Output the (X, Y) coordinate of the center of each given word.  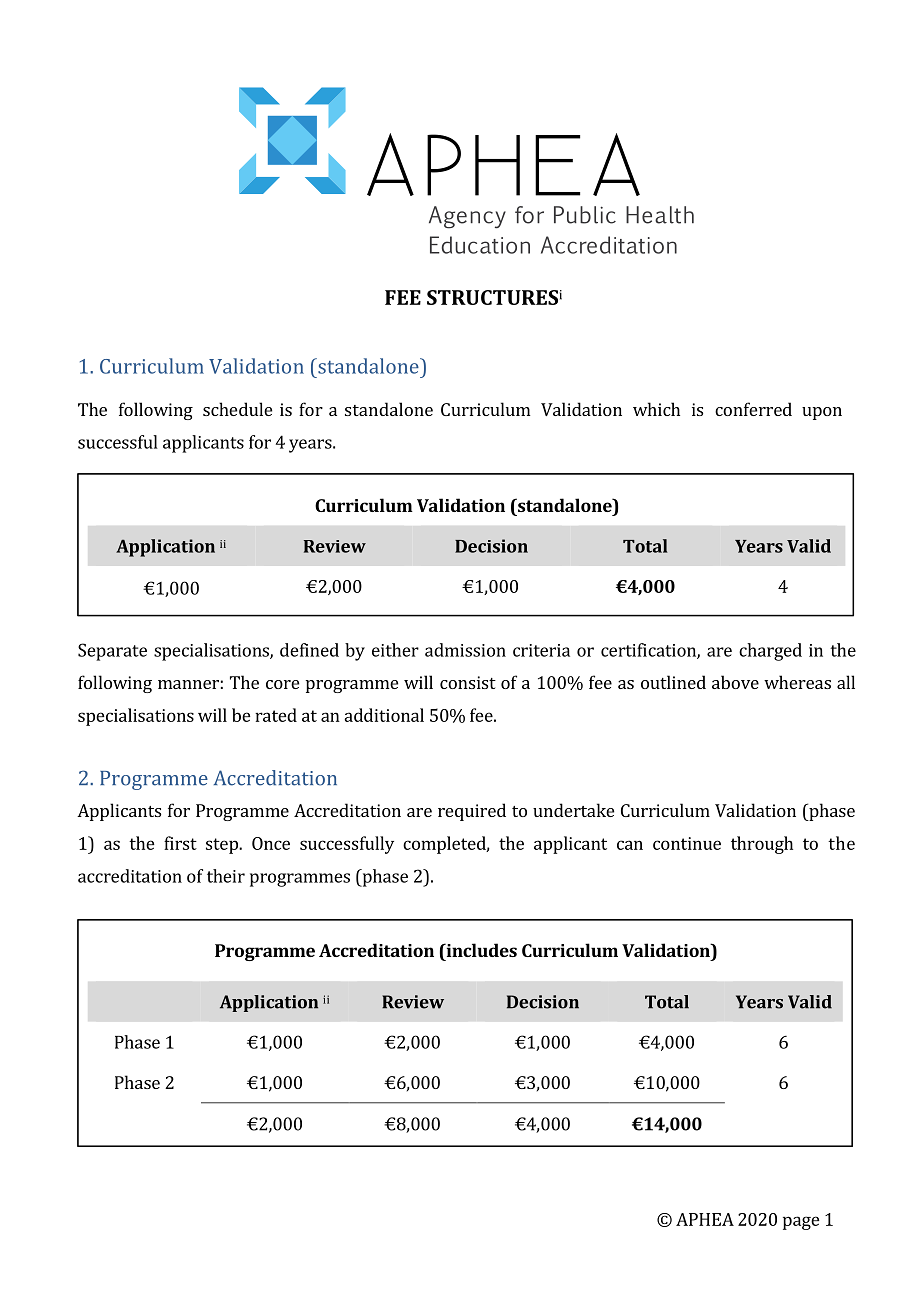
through (762, 845)
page (801, 1223)
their (226, 876)
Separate (112, 652)
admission (465, 650)
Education (480, 245)
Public (585, 215)
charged (770, 652)
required (472, 812)
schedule (237, 409)
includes (480, 950)
